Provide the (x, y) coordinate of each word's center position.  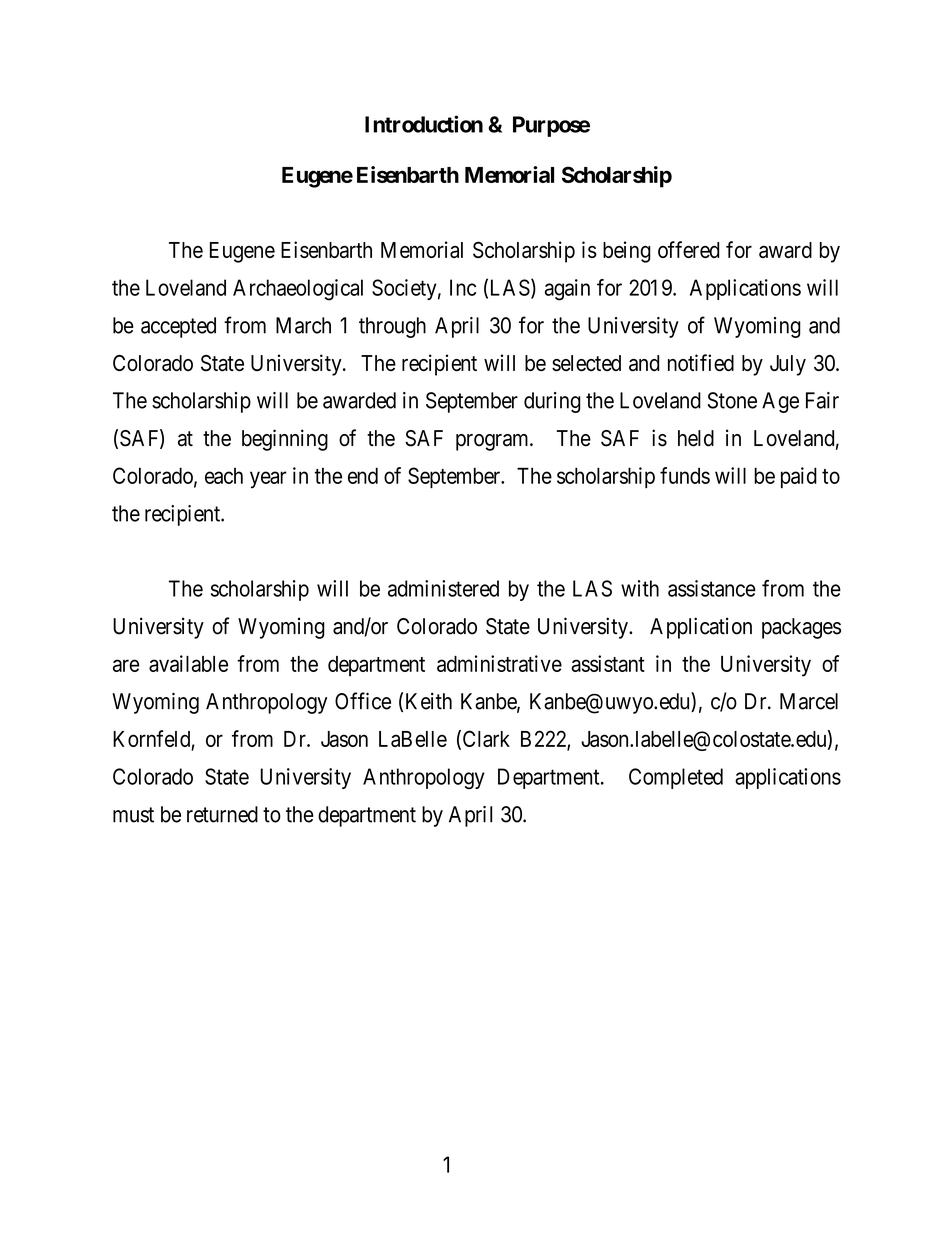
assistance (712, 588)
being (627, 252)
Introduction (424, 124)
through (392, 327)
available (188, 663)
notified (701, 362)
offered (689, 249)
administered (443, 588)
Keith (429, 701)
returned (222, 814)
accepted (178, 327)
